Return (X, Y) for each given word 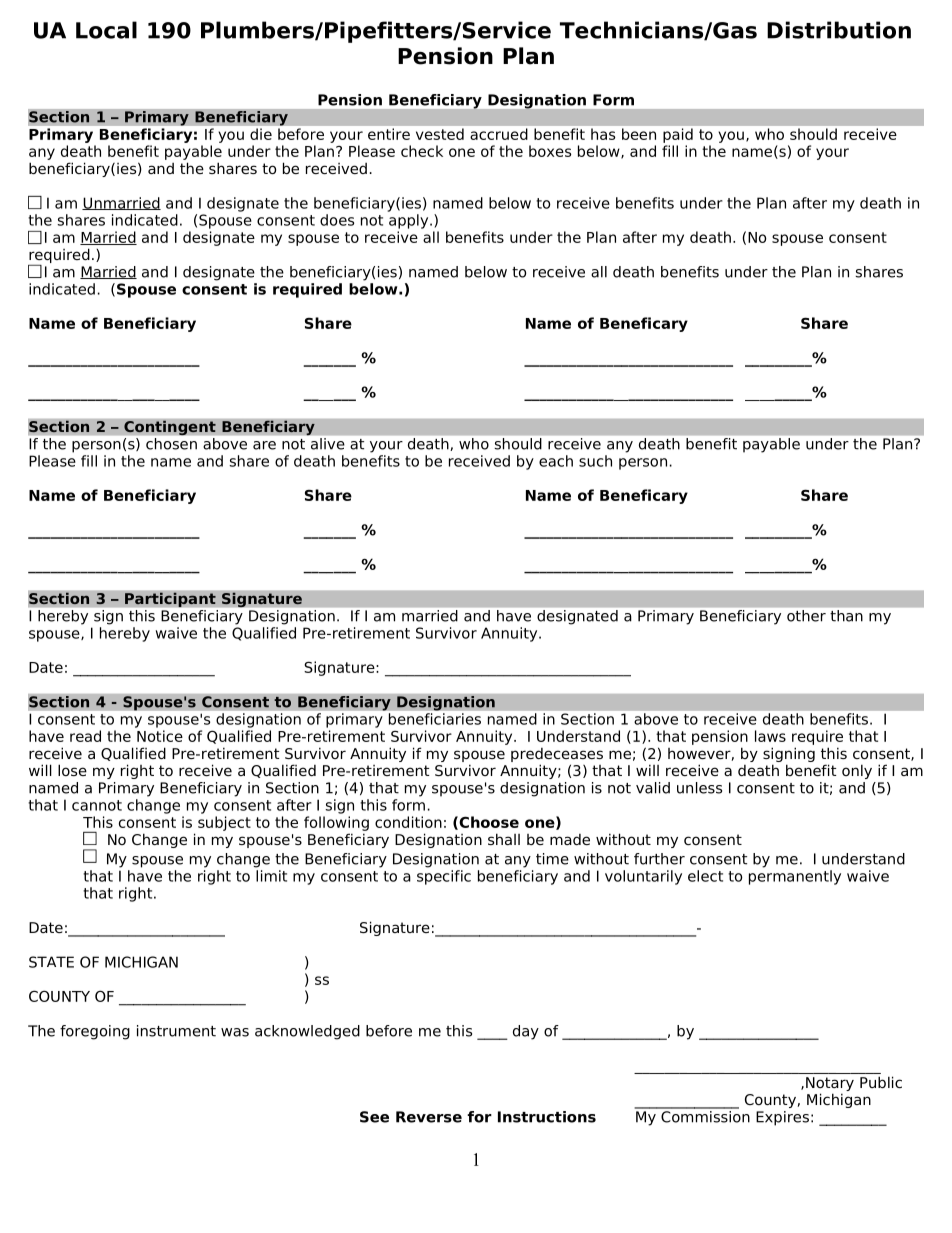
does (337, 220)
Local (106, 30)
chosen (171, 444)
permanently (795, 877)
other (806, 616)
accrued (498, 134)
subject (224, 823)
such (595, 461)
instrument (176, 1031)
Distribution (839, 30)
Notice (160, 736)
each (556, 461)
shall (504, 839)
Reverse (429, 1117)
